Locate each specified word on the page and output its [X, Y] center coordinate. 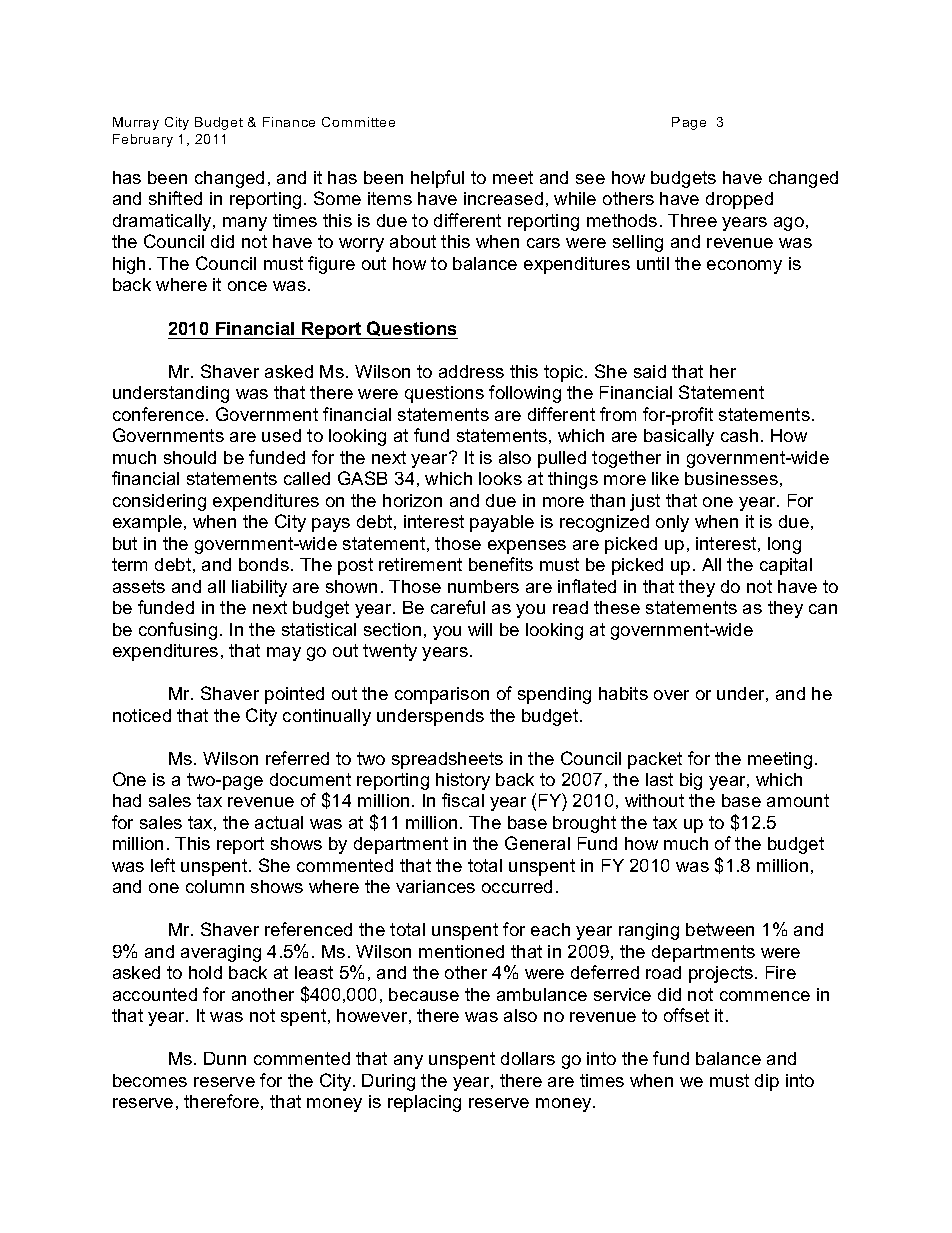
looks [500, 478]
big [691, 781]
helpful [437, 179]
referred [297, 758]
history [463, 781]
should [190, 457]
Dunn [225, 1058]
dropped [739, 200]
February [143, 140]
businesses [731, 478]
